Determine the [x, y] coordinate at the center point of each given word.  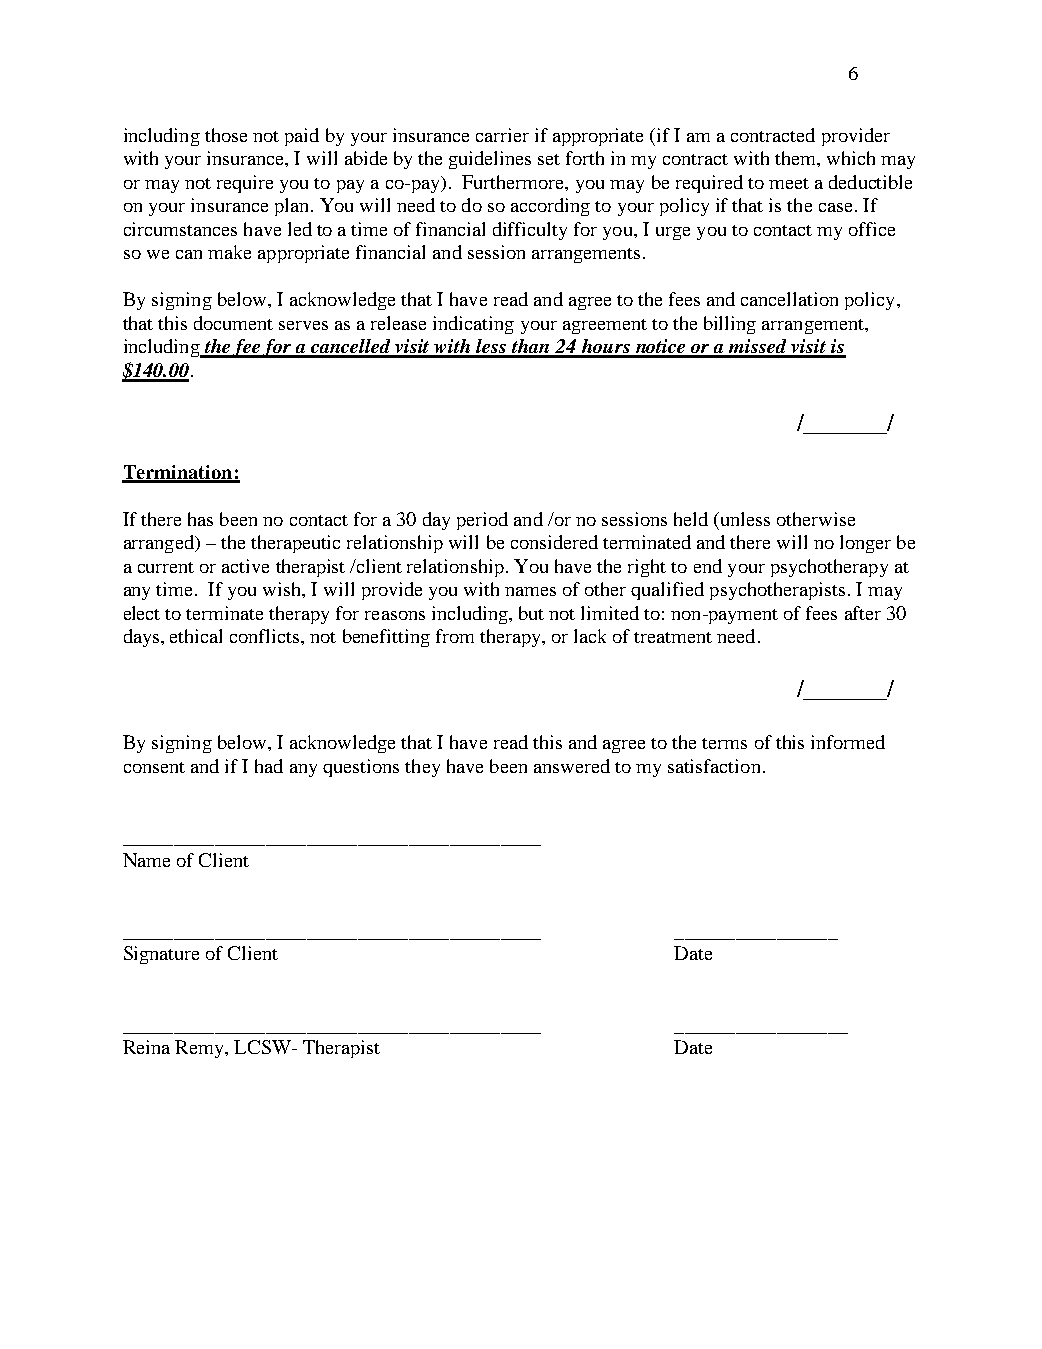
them [796, 158]
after [863, 613]
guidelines [490, 160]
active [245, 566]
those [226, 135]
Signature [161, 955]
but [531, 613]
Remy [200, 1049]
